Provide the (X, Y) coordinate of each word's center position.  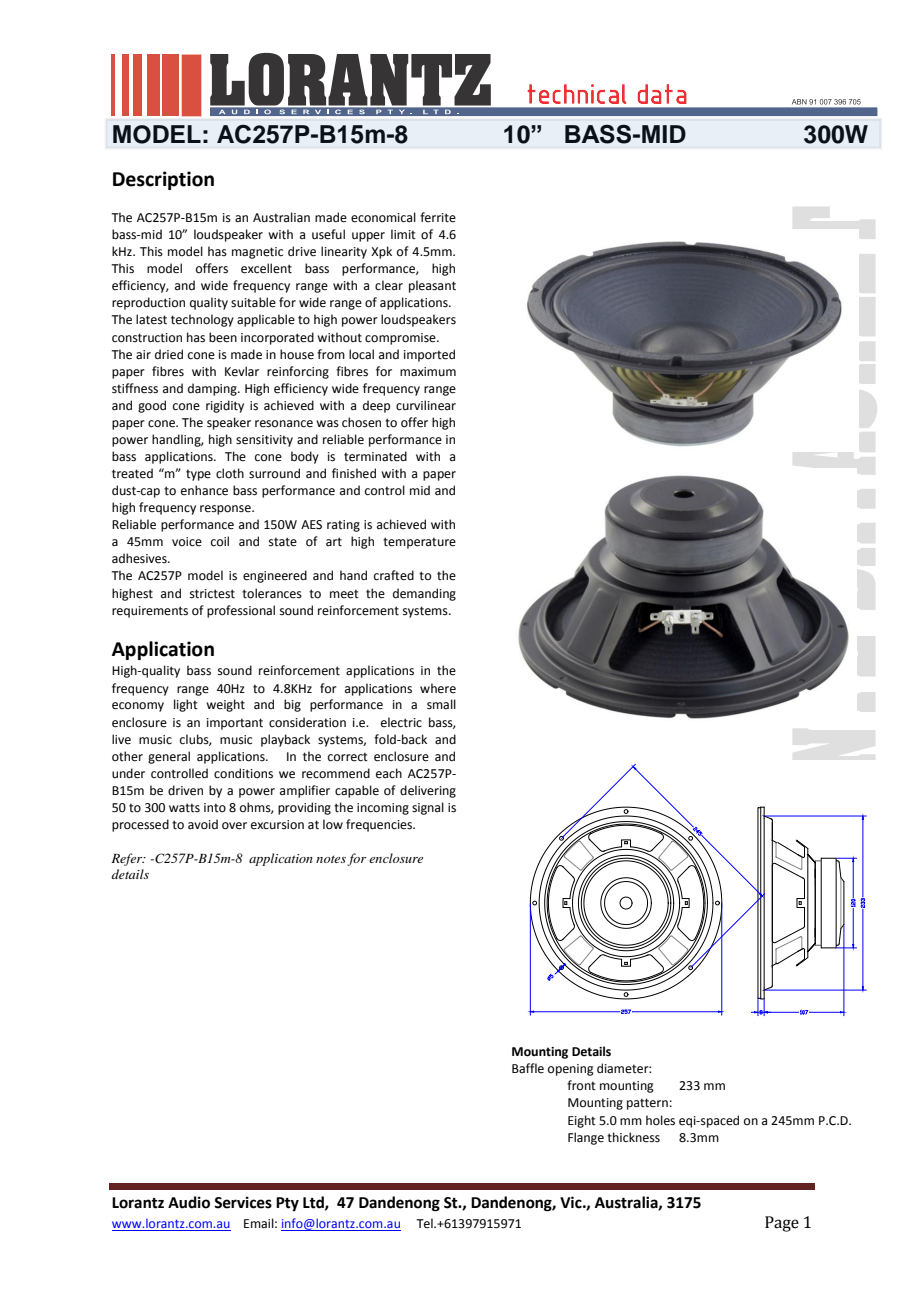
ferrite (438, 217)
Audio (189, 1202)
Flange (586, 1138)
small (441, 704)
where (438, 688)
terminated (375, 456)
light (186, 705)
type (198, 475)
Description (163, 180)
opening (571, 1070)
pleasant (432, 286)
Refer (128, 859)
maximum (428, 372)
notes (331, 859)
